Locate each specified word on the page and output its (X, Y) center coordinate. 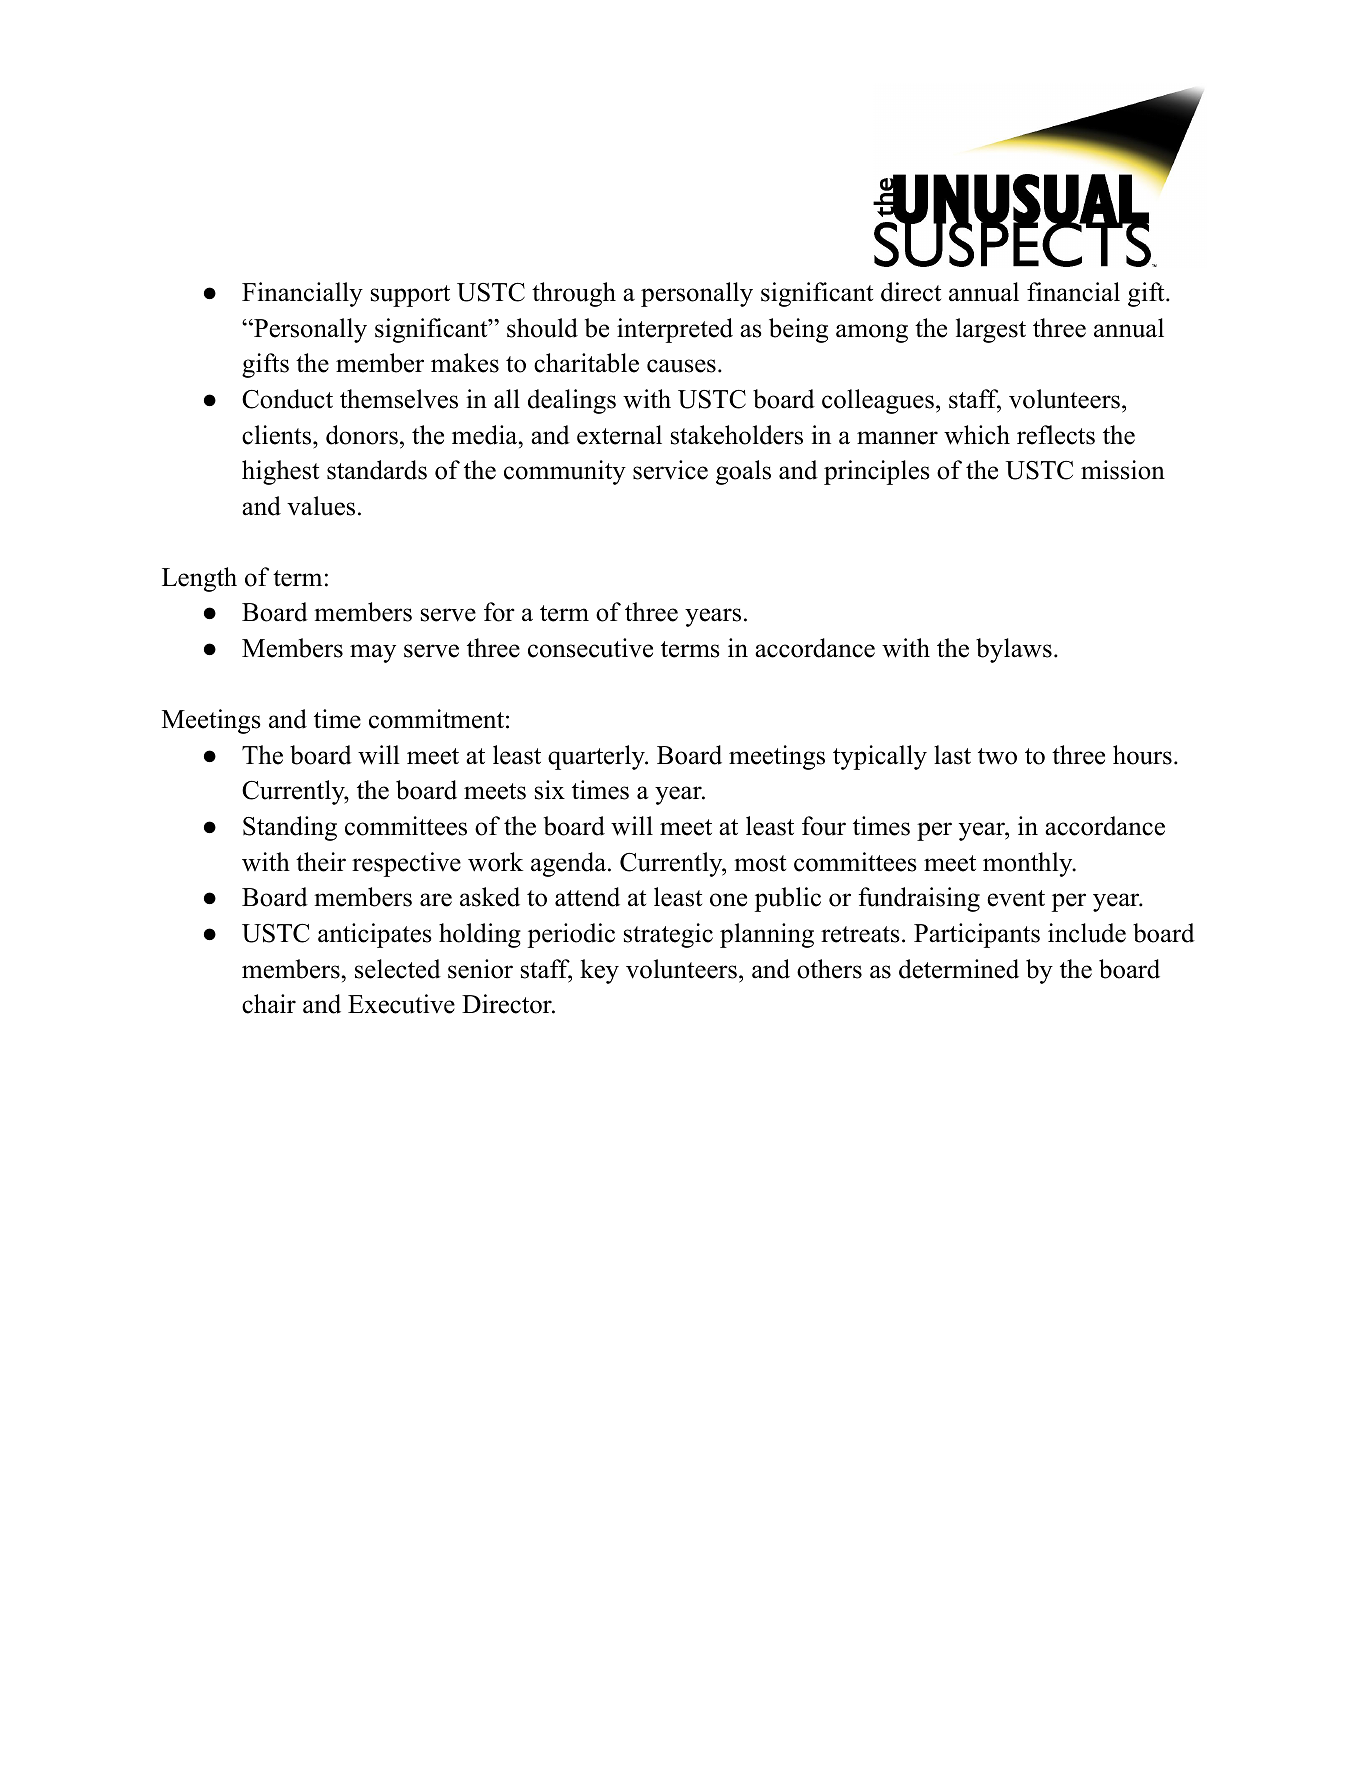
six (550, 790)
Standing (290, 828)
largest (991, 330)
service (670, 470)
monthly (1029, 864)
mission (1123, 470)
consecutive (590, 648)
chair (269, 1004)
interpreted (675, 330)
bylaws (1014, 650)
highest (280, 472)
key (599, 971)
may (373, 653)
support (410, 296)
